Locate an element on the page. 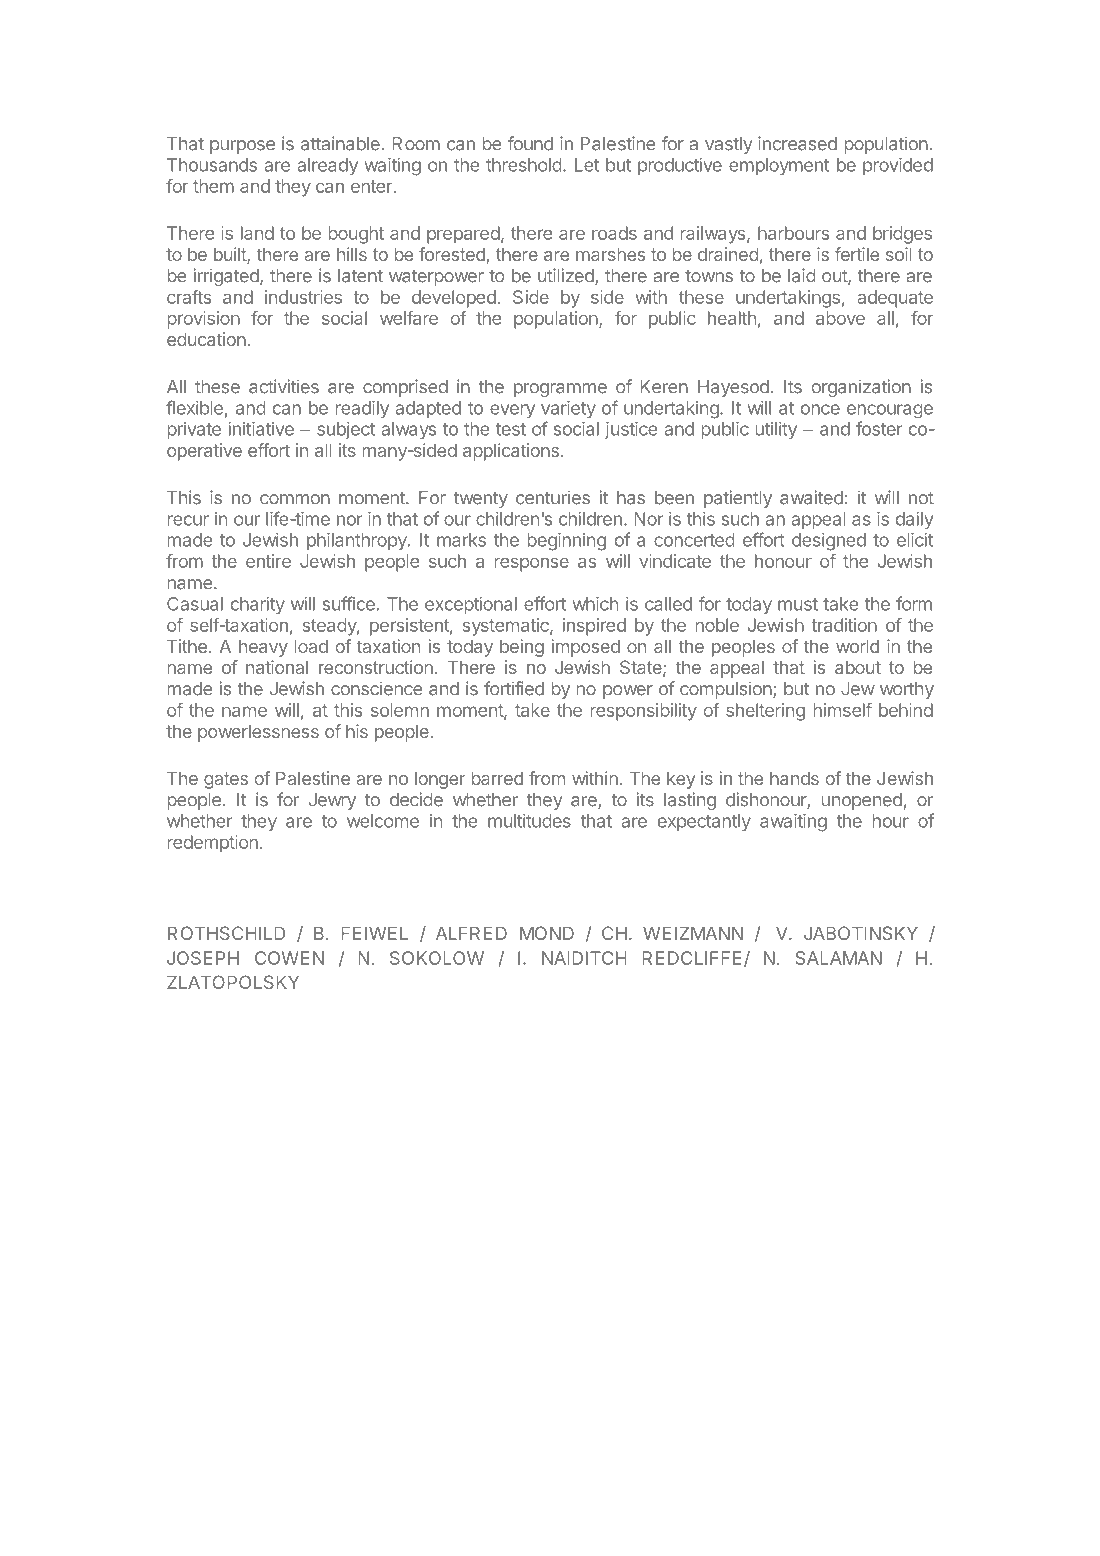 The width and height of the image is (1100, 1556). employment is located at coordinates (779, 166).
